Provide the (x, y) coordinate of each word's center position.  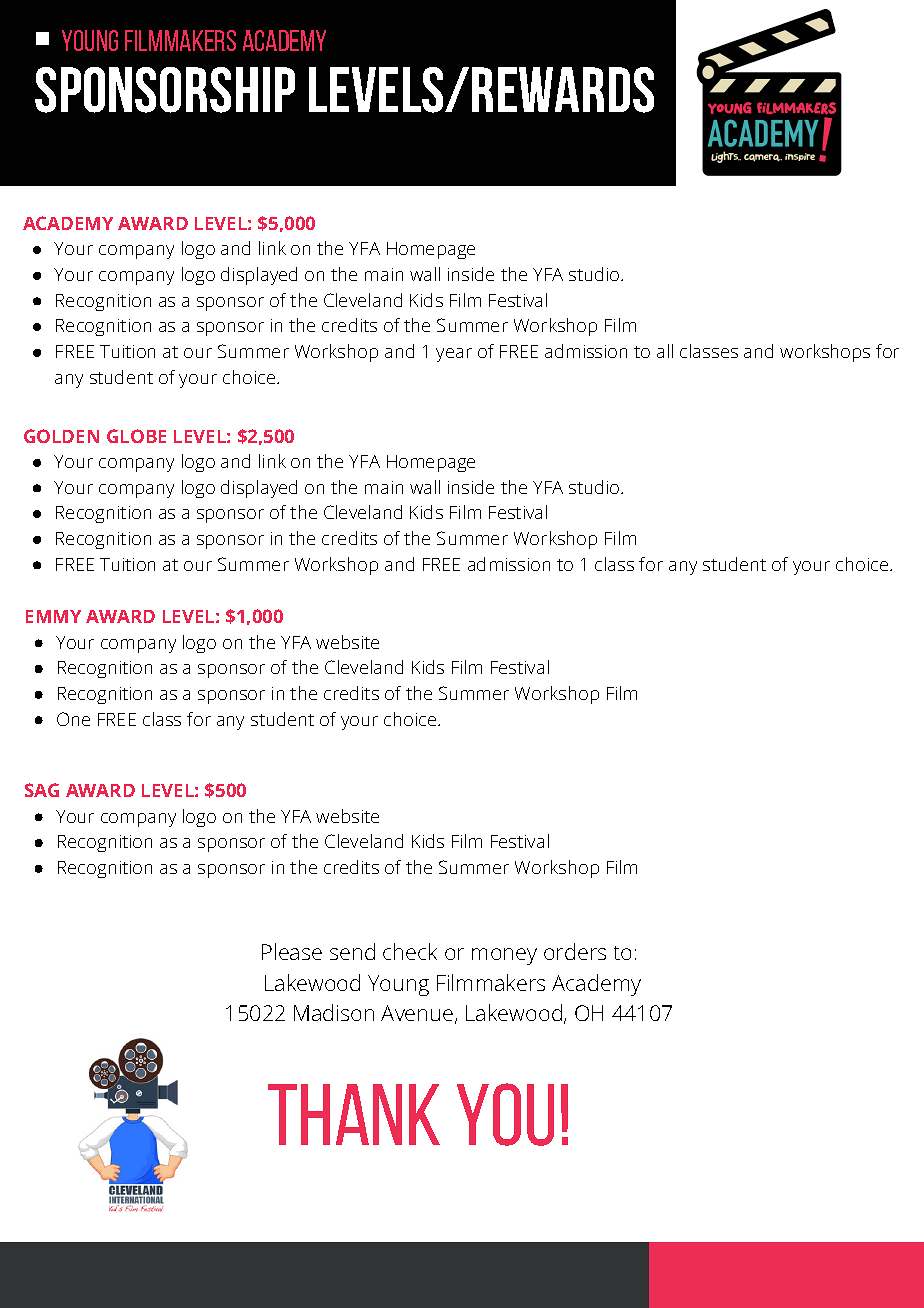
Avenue (418, 1014)
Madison (334, 1012)
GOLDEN (61, 436)
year (454, 355)
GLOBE (136, 436)
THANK (354, 1114)
